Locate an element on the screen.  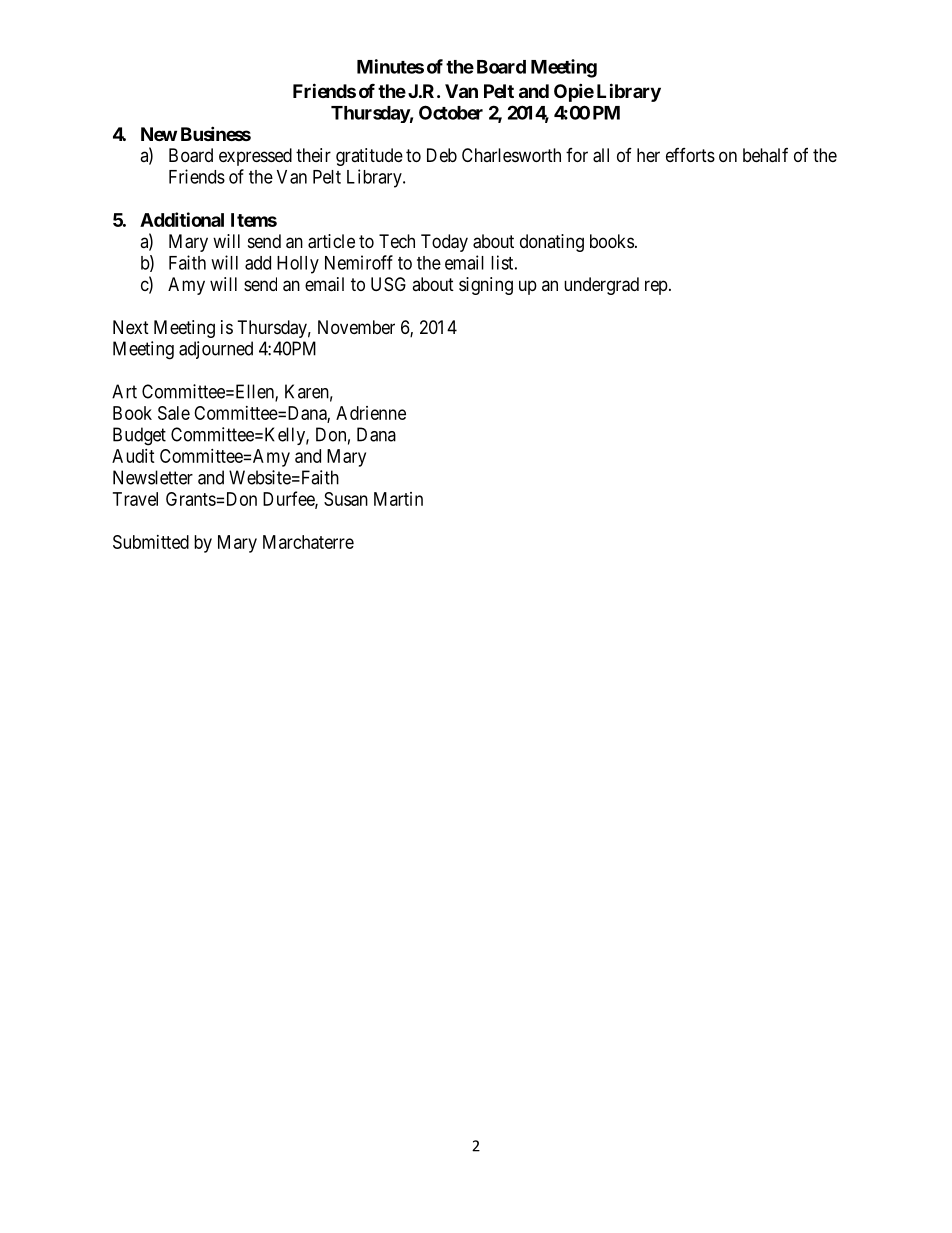
efforts is located at coordinates (690, 155).
